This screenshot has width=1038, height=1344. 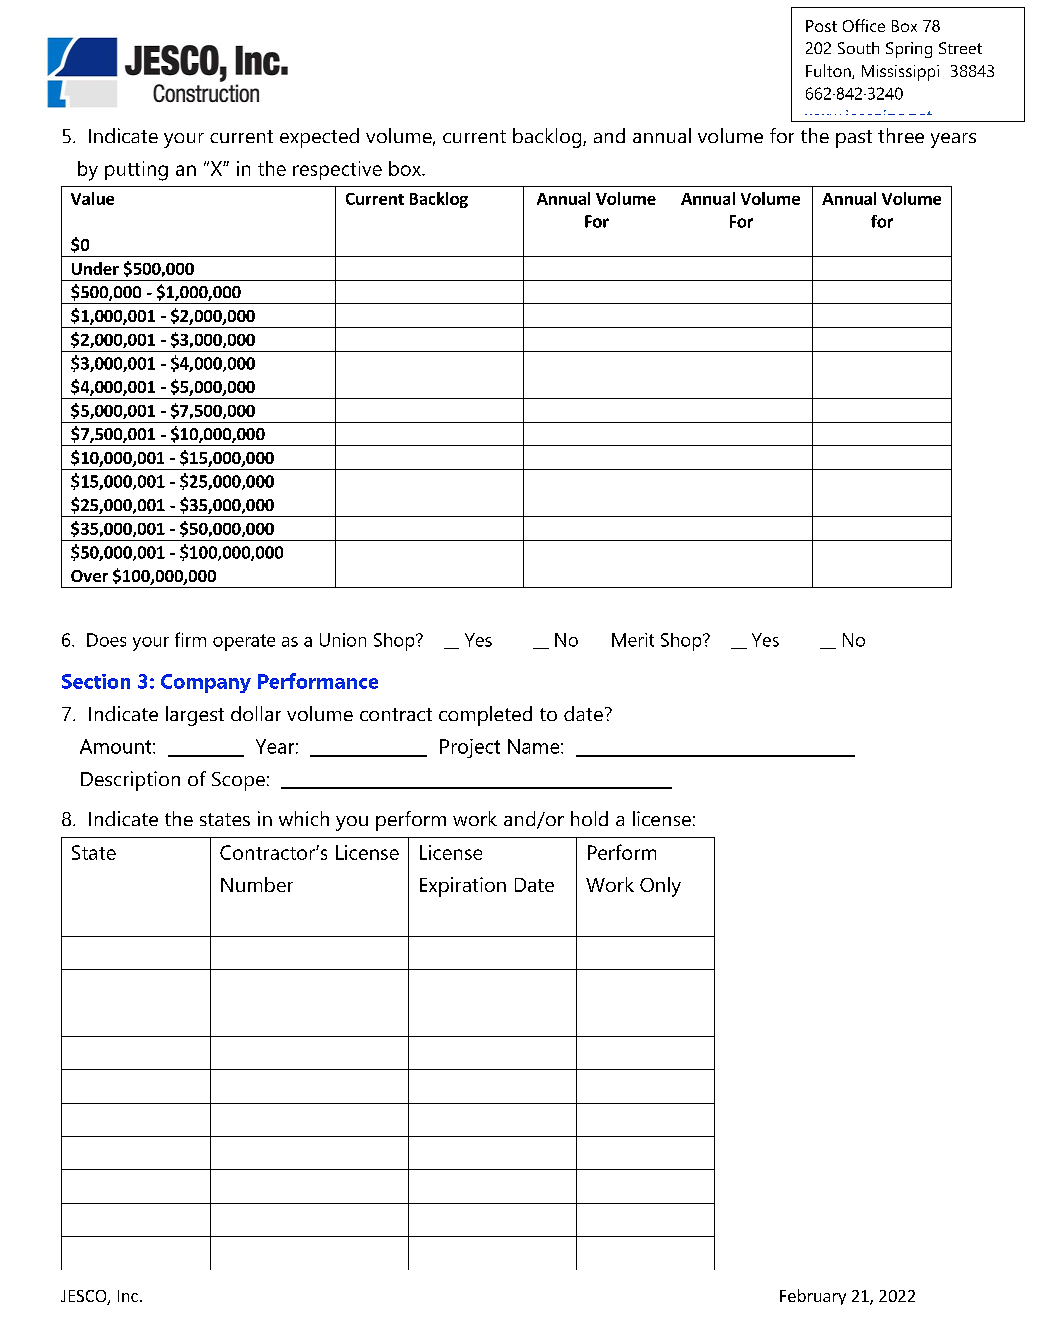 I want to click on expected, so click(x=319, y=138).
